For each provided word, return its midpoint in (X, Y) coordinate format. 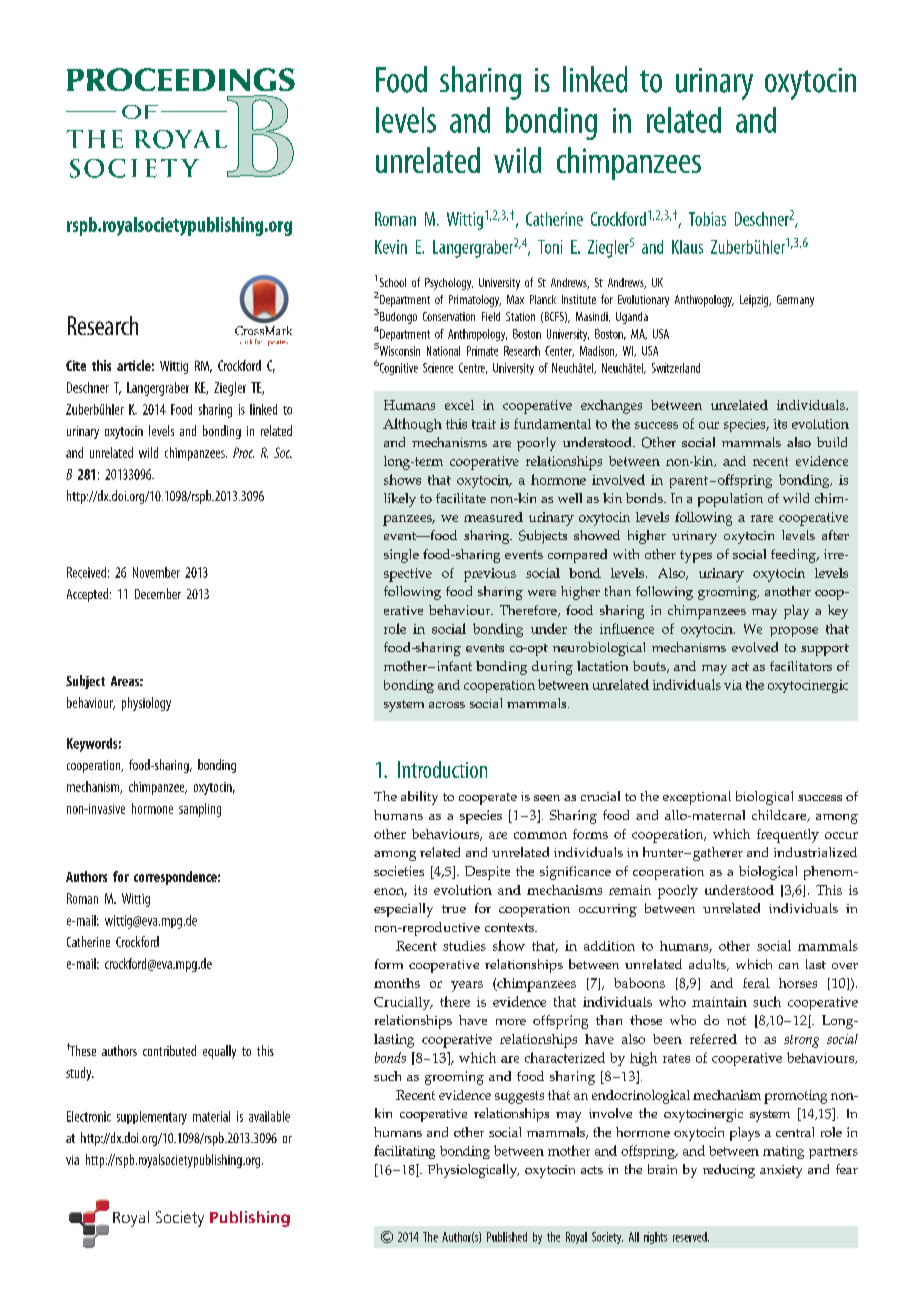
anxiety (781, 1171)
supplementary (152, 1118)
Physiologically (473, 1171)
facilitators (801, 666)
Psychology (449, 284)
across (447, 705)
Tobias (707, 219)
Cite (76, 365)
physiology (146, 704)
